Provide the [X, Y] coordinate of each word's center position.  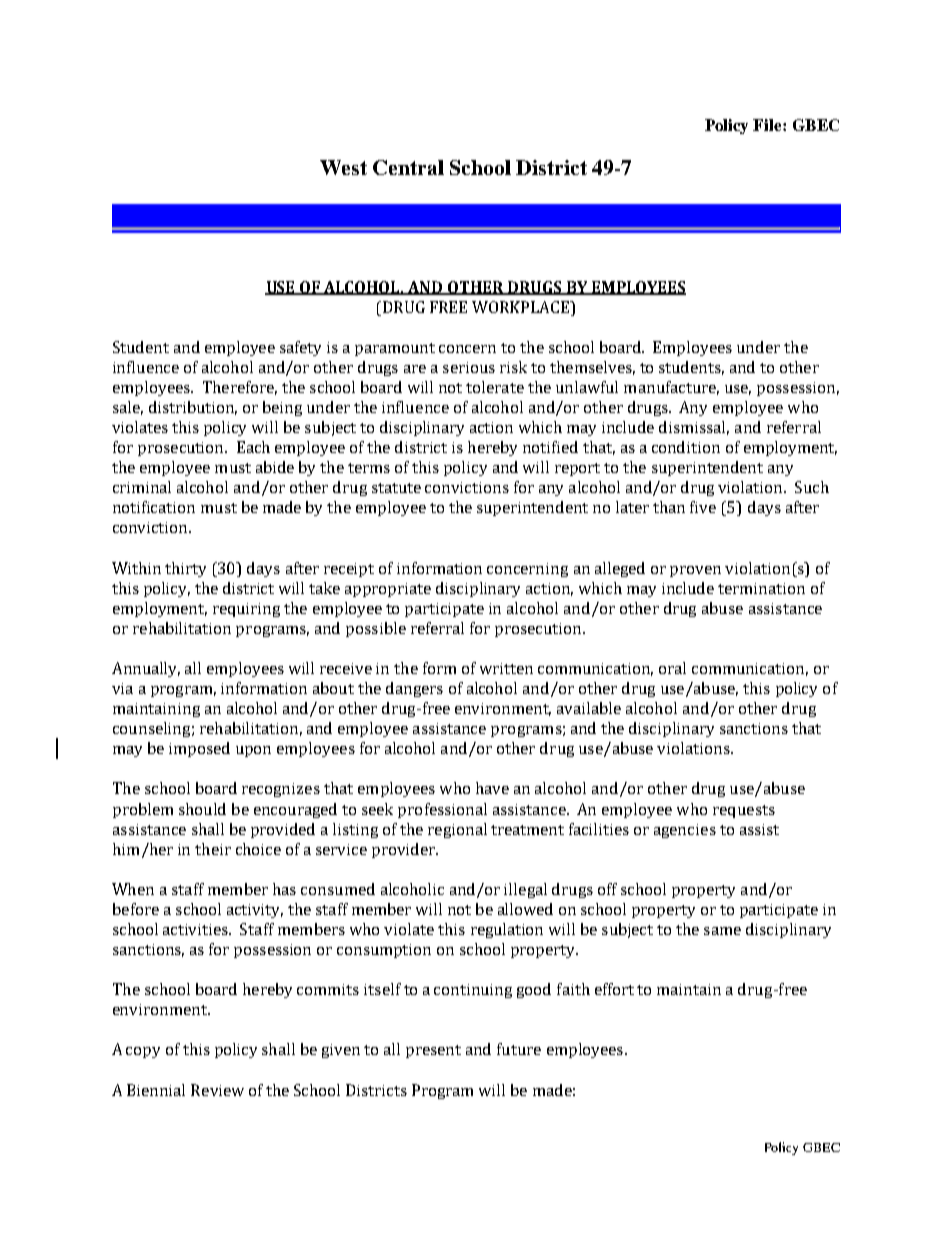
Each [253, 447]
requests [744, 811]
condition [686, 447]
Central [408, 167]
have [492, 788]
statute [396, 488]
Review [217, 1090]
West [343, 167]
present [433, 1051]
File [768, 125]
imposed [199, 749]
